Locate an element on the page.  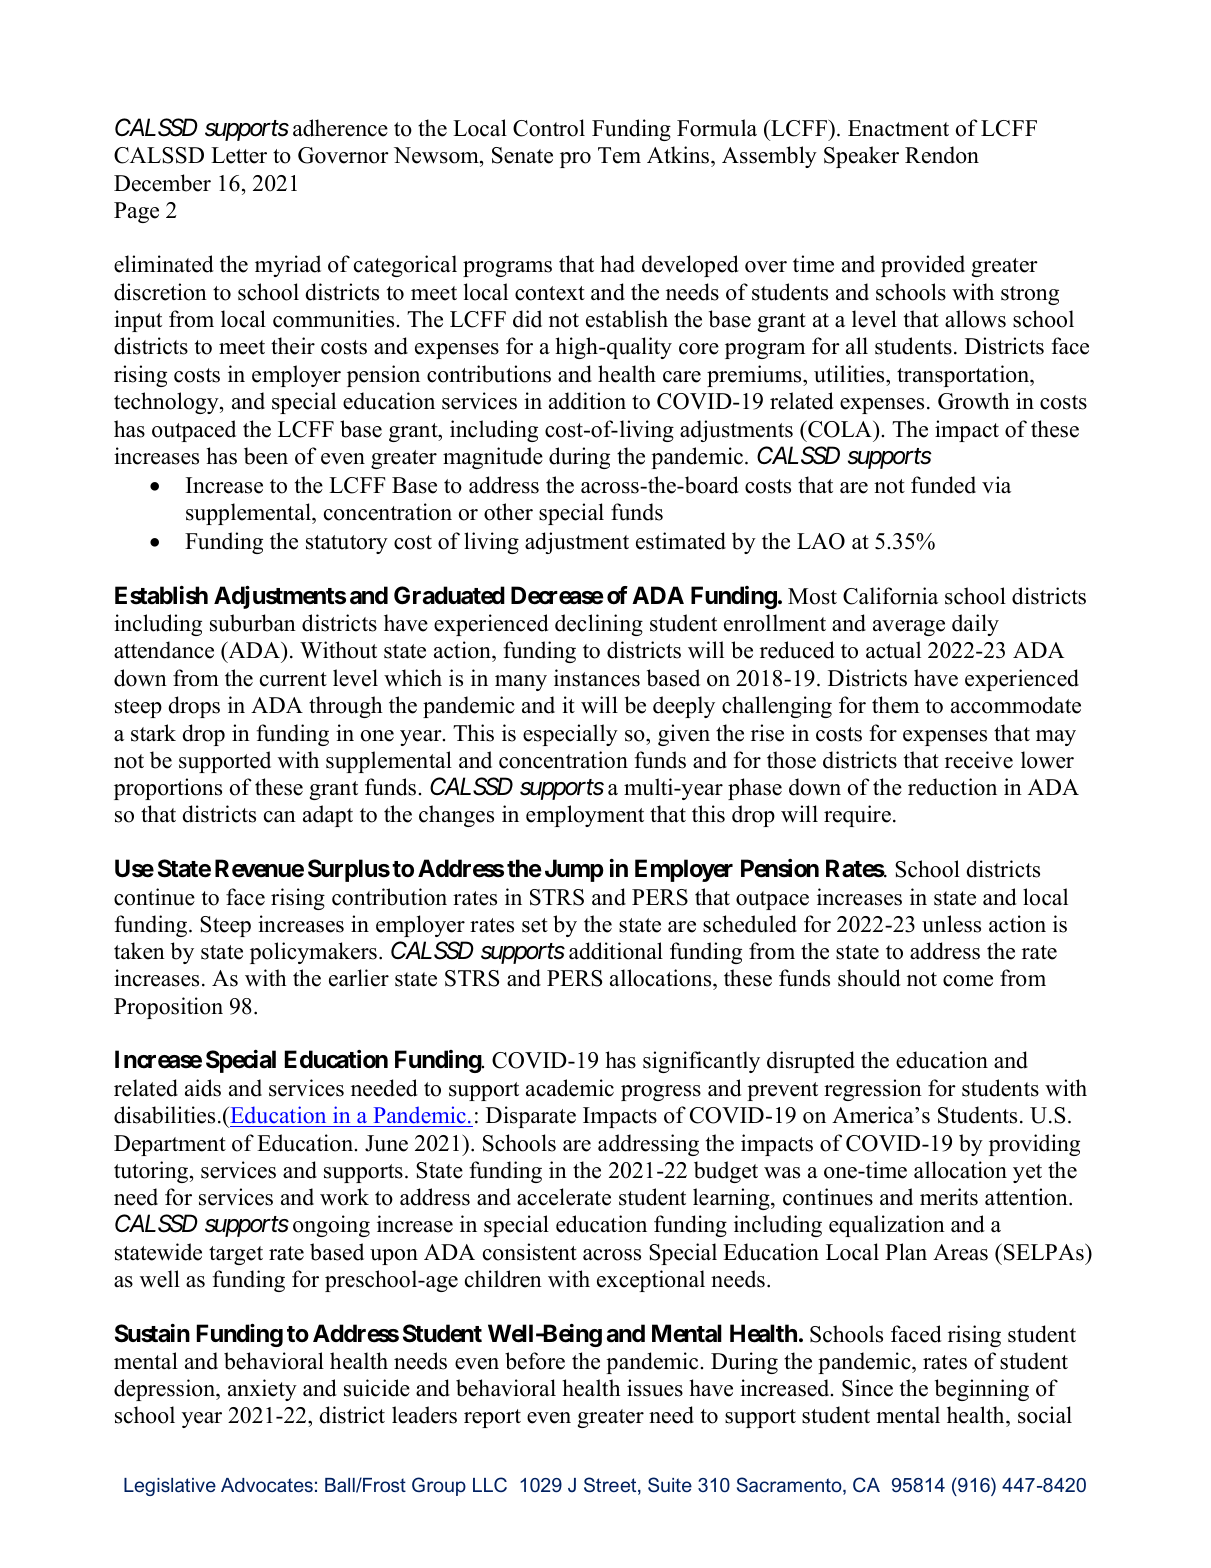
academic is located at coordinates (570, 1088).
